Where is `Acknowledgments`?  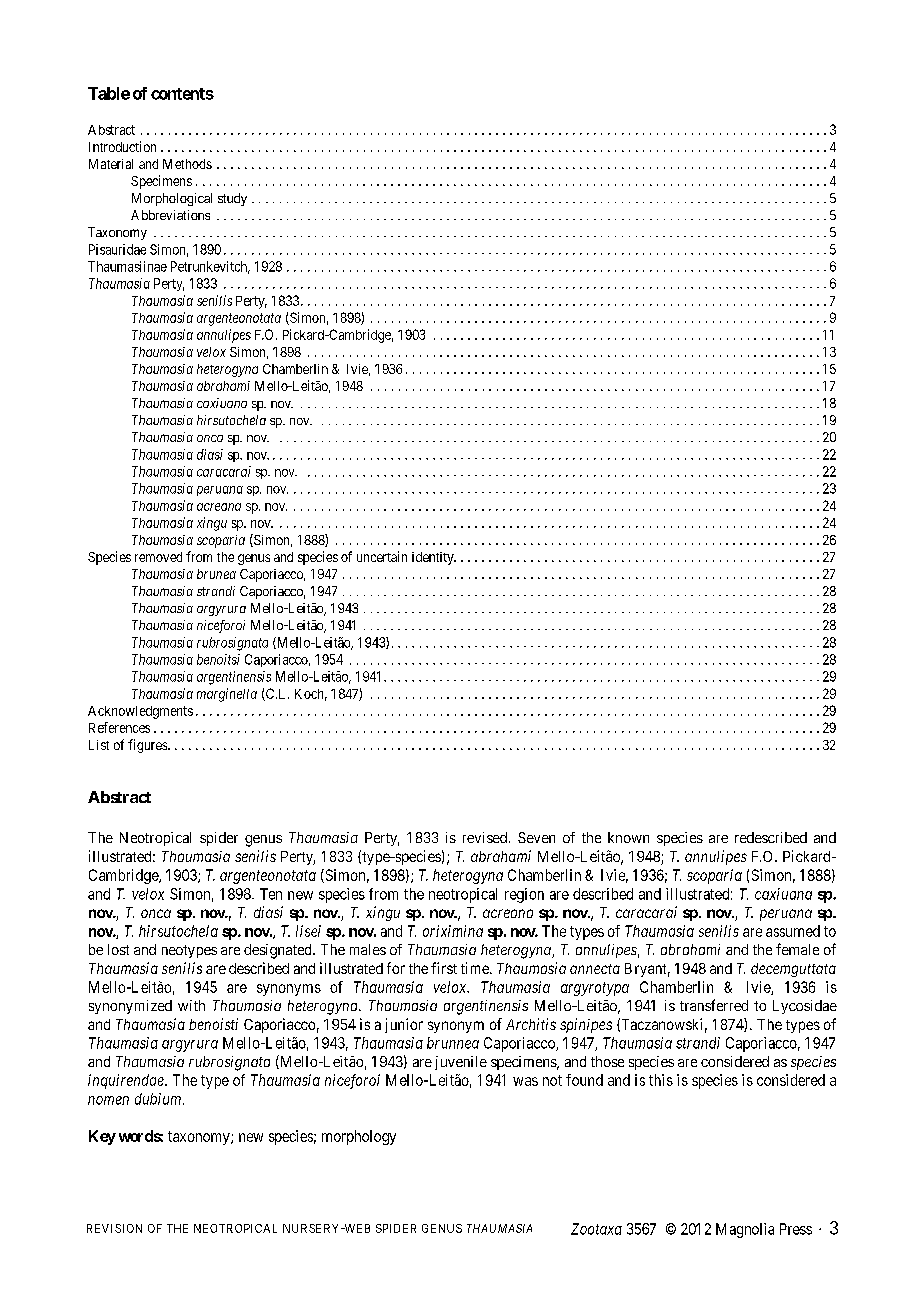
Acknowledgments is located at coordinates (140, 712).
